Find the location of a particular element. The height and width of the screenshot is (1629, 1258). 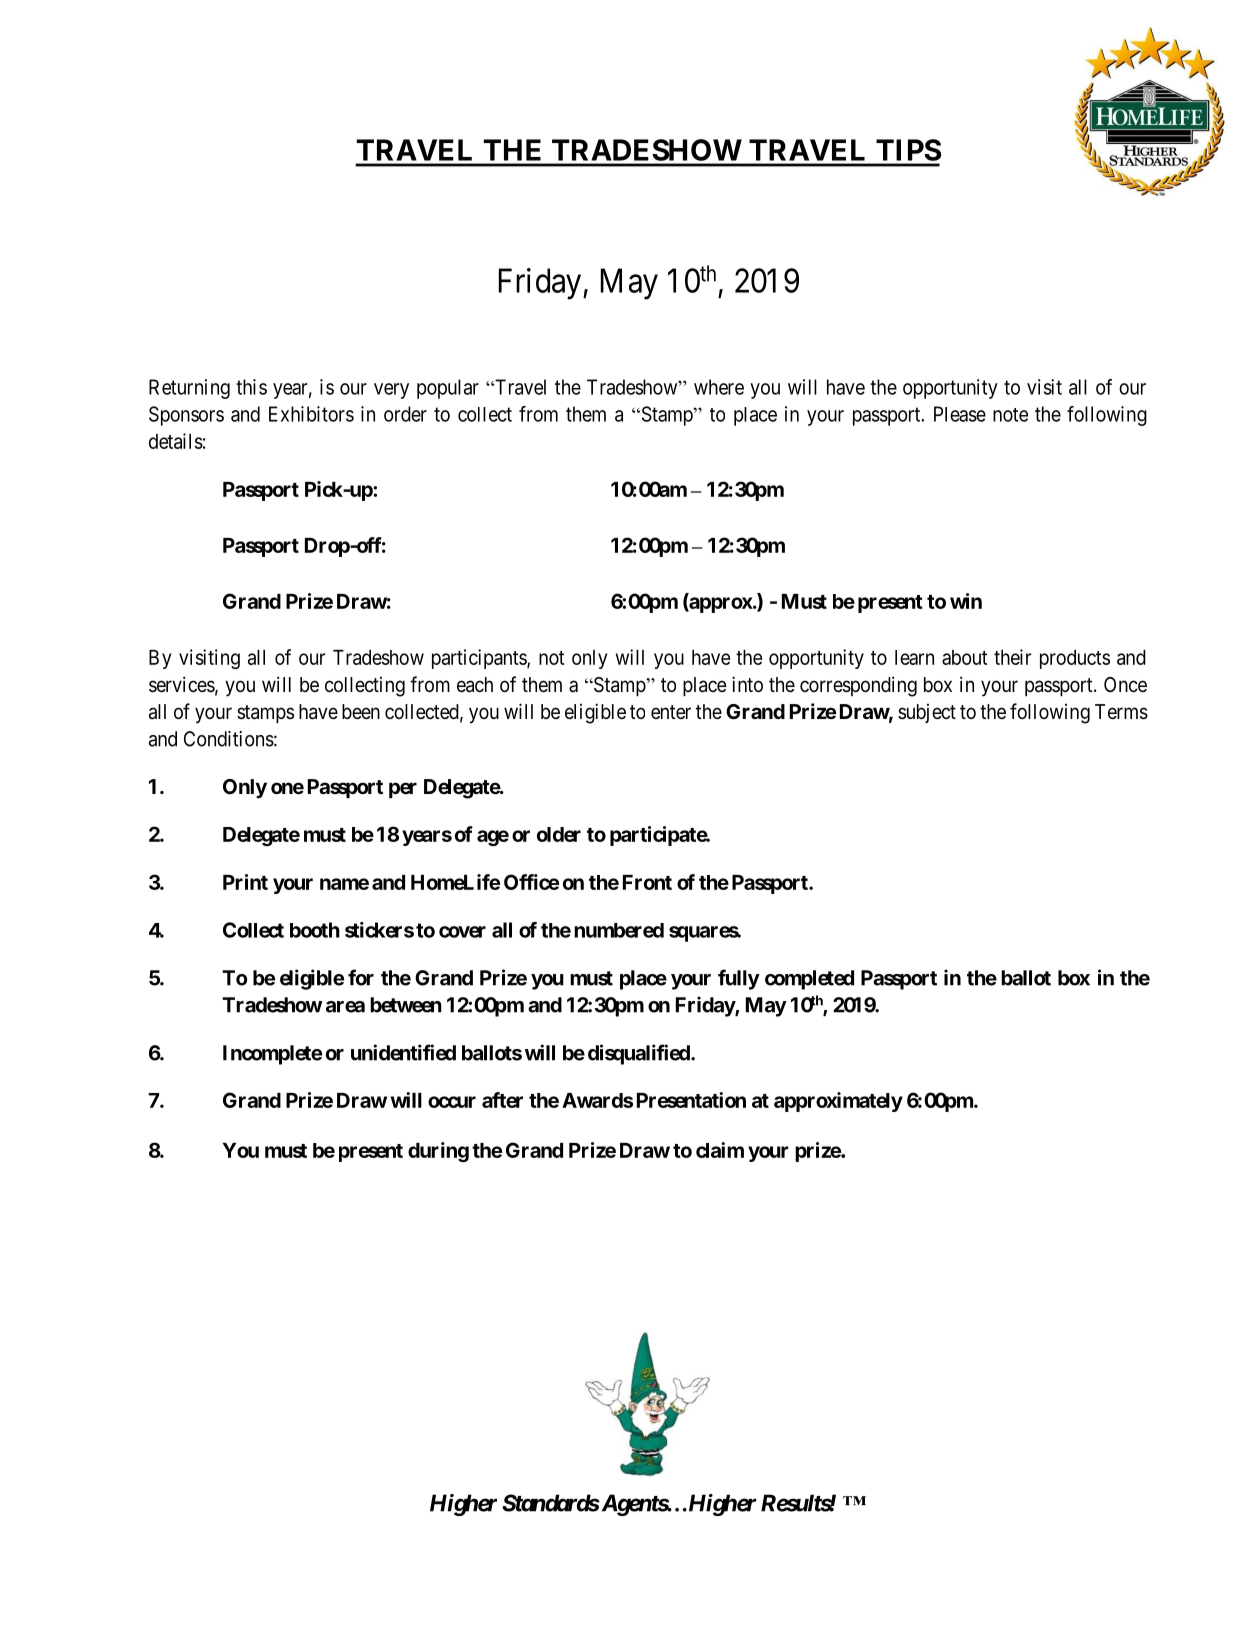

each is located at coordinates (475, 685).
